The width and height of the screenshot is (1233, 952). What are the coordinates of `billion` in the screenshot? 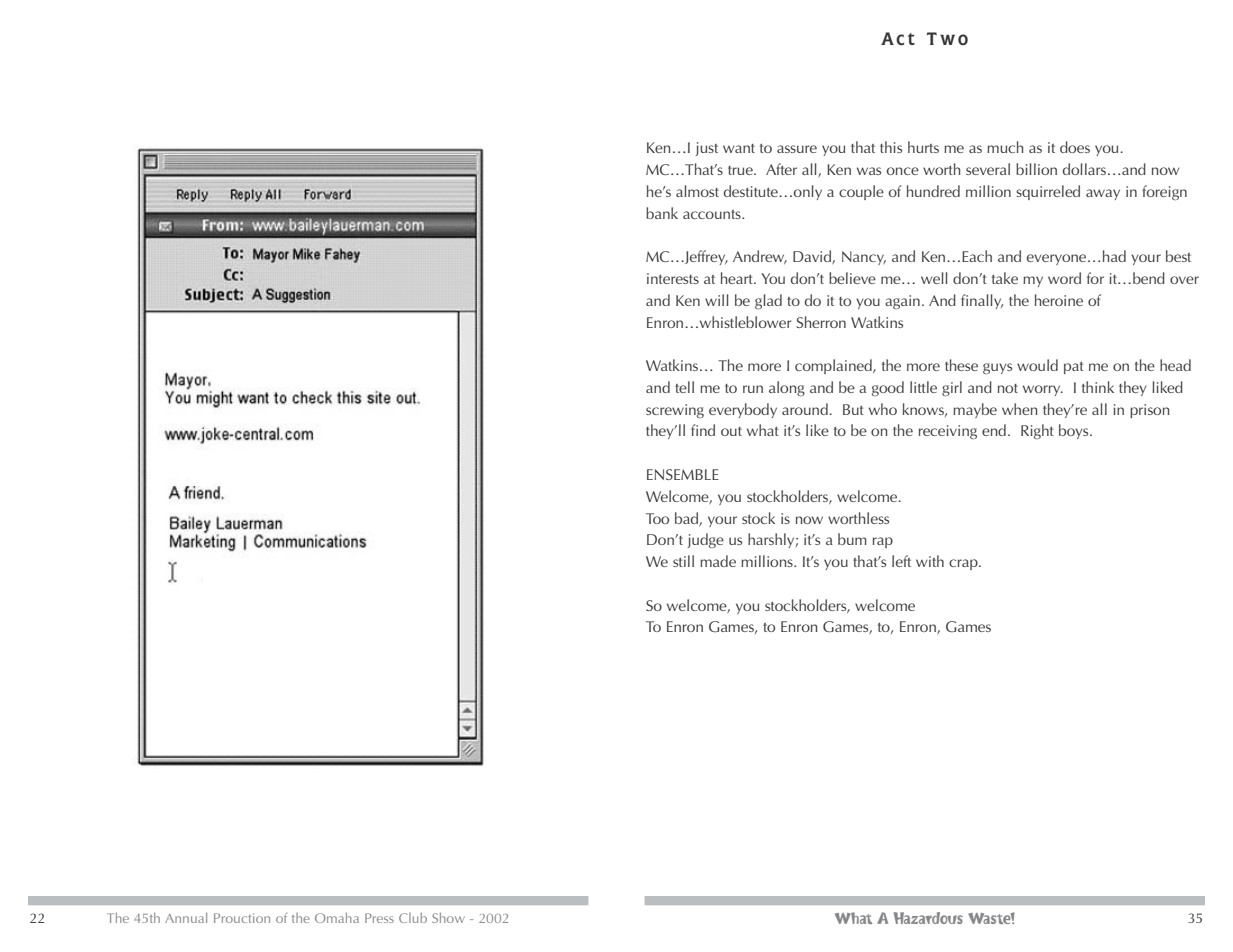 It's located at (1036, 169).
